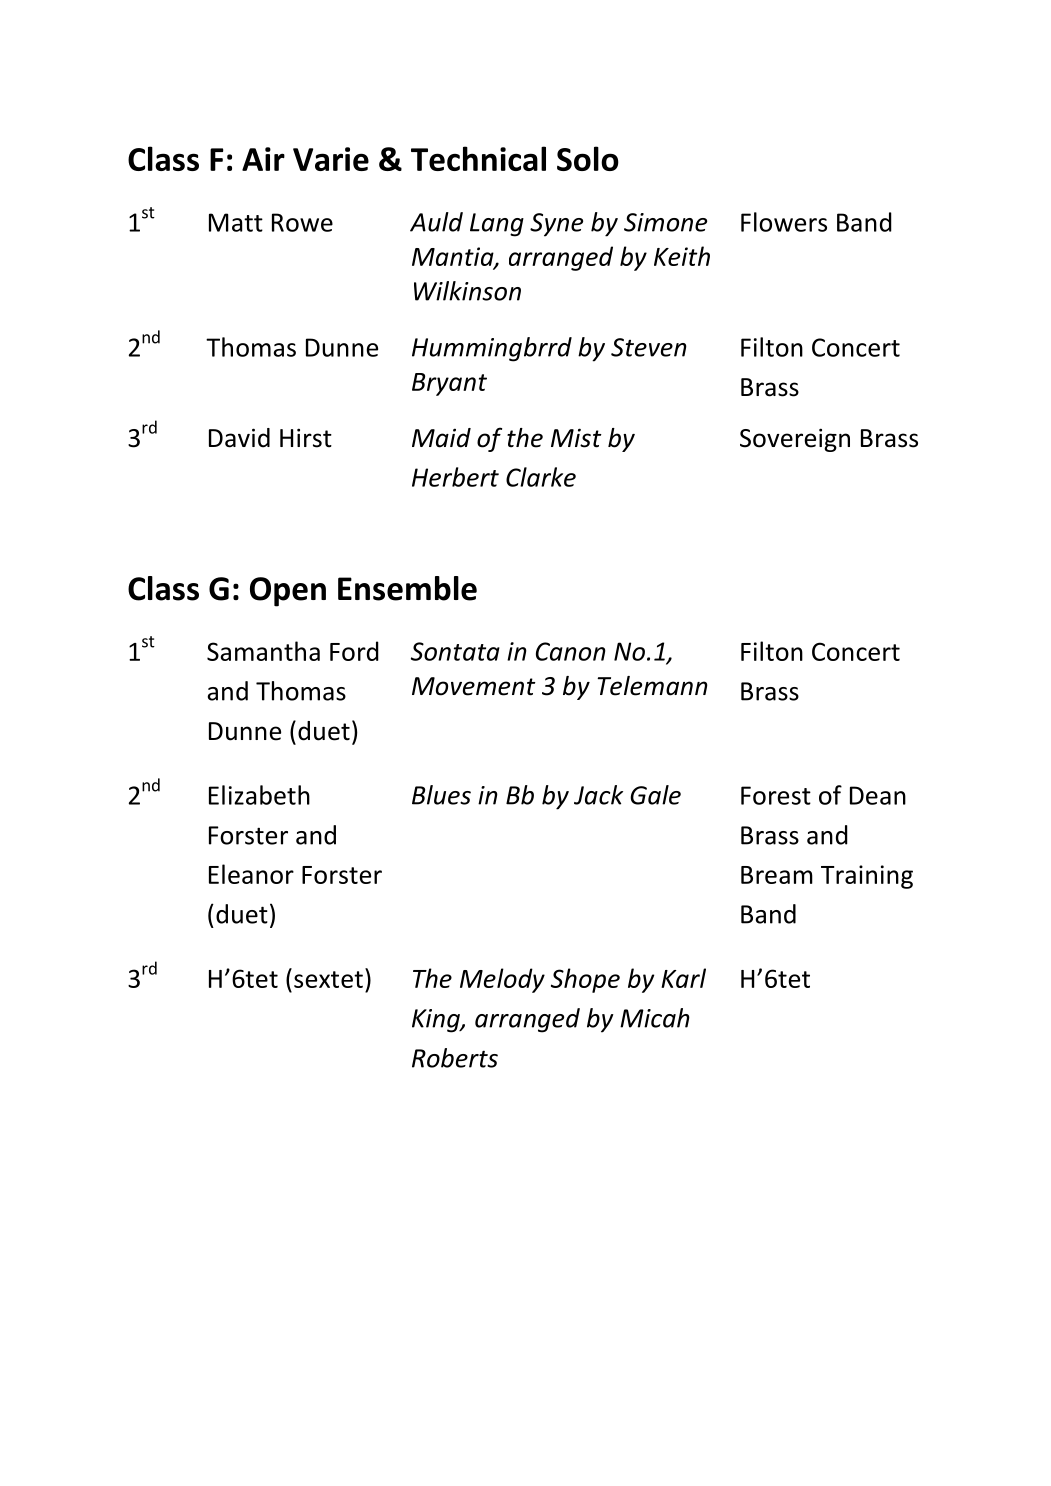 The image size is (1051, 1486). I want to click on Jack, so click(598, 795).
